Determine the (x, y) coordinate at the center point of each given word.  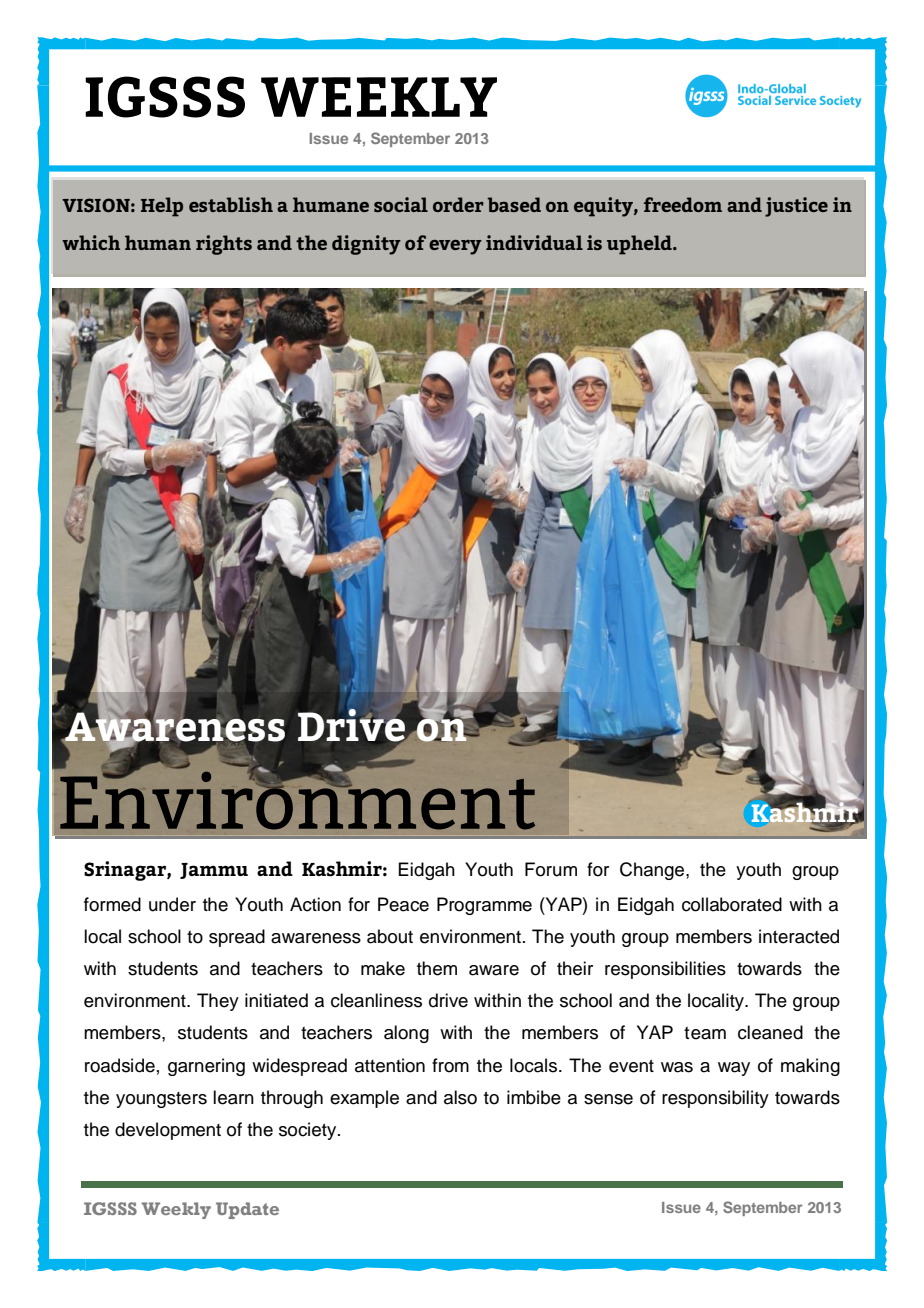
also (460, 1097)
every (455, 247)
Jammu (214, 871)
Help (162, 207)
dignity (366, 245)
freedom (683, 204)
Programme (484, 906)
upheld (640, 245)
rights (224, 245)
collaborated (732, 904)
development (168, 1131)
